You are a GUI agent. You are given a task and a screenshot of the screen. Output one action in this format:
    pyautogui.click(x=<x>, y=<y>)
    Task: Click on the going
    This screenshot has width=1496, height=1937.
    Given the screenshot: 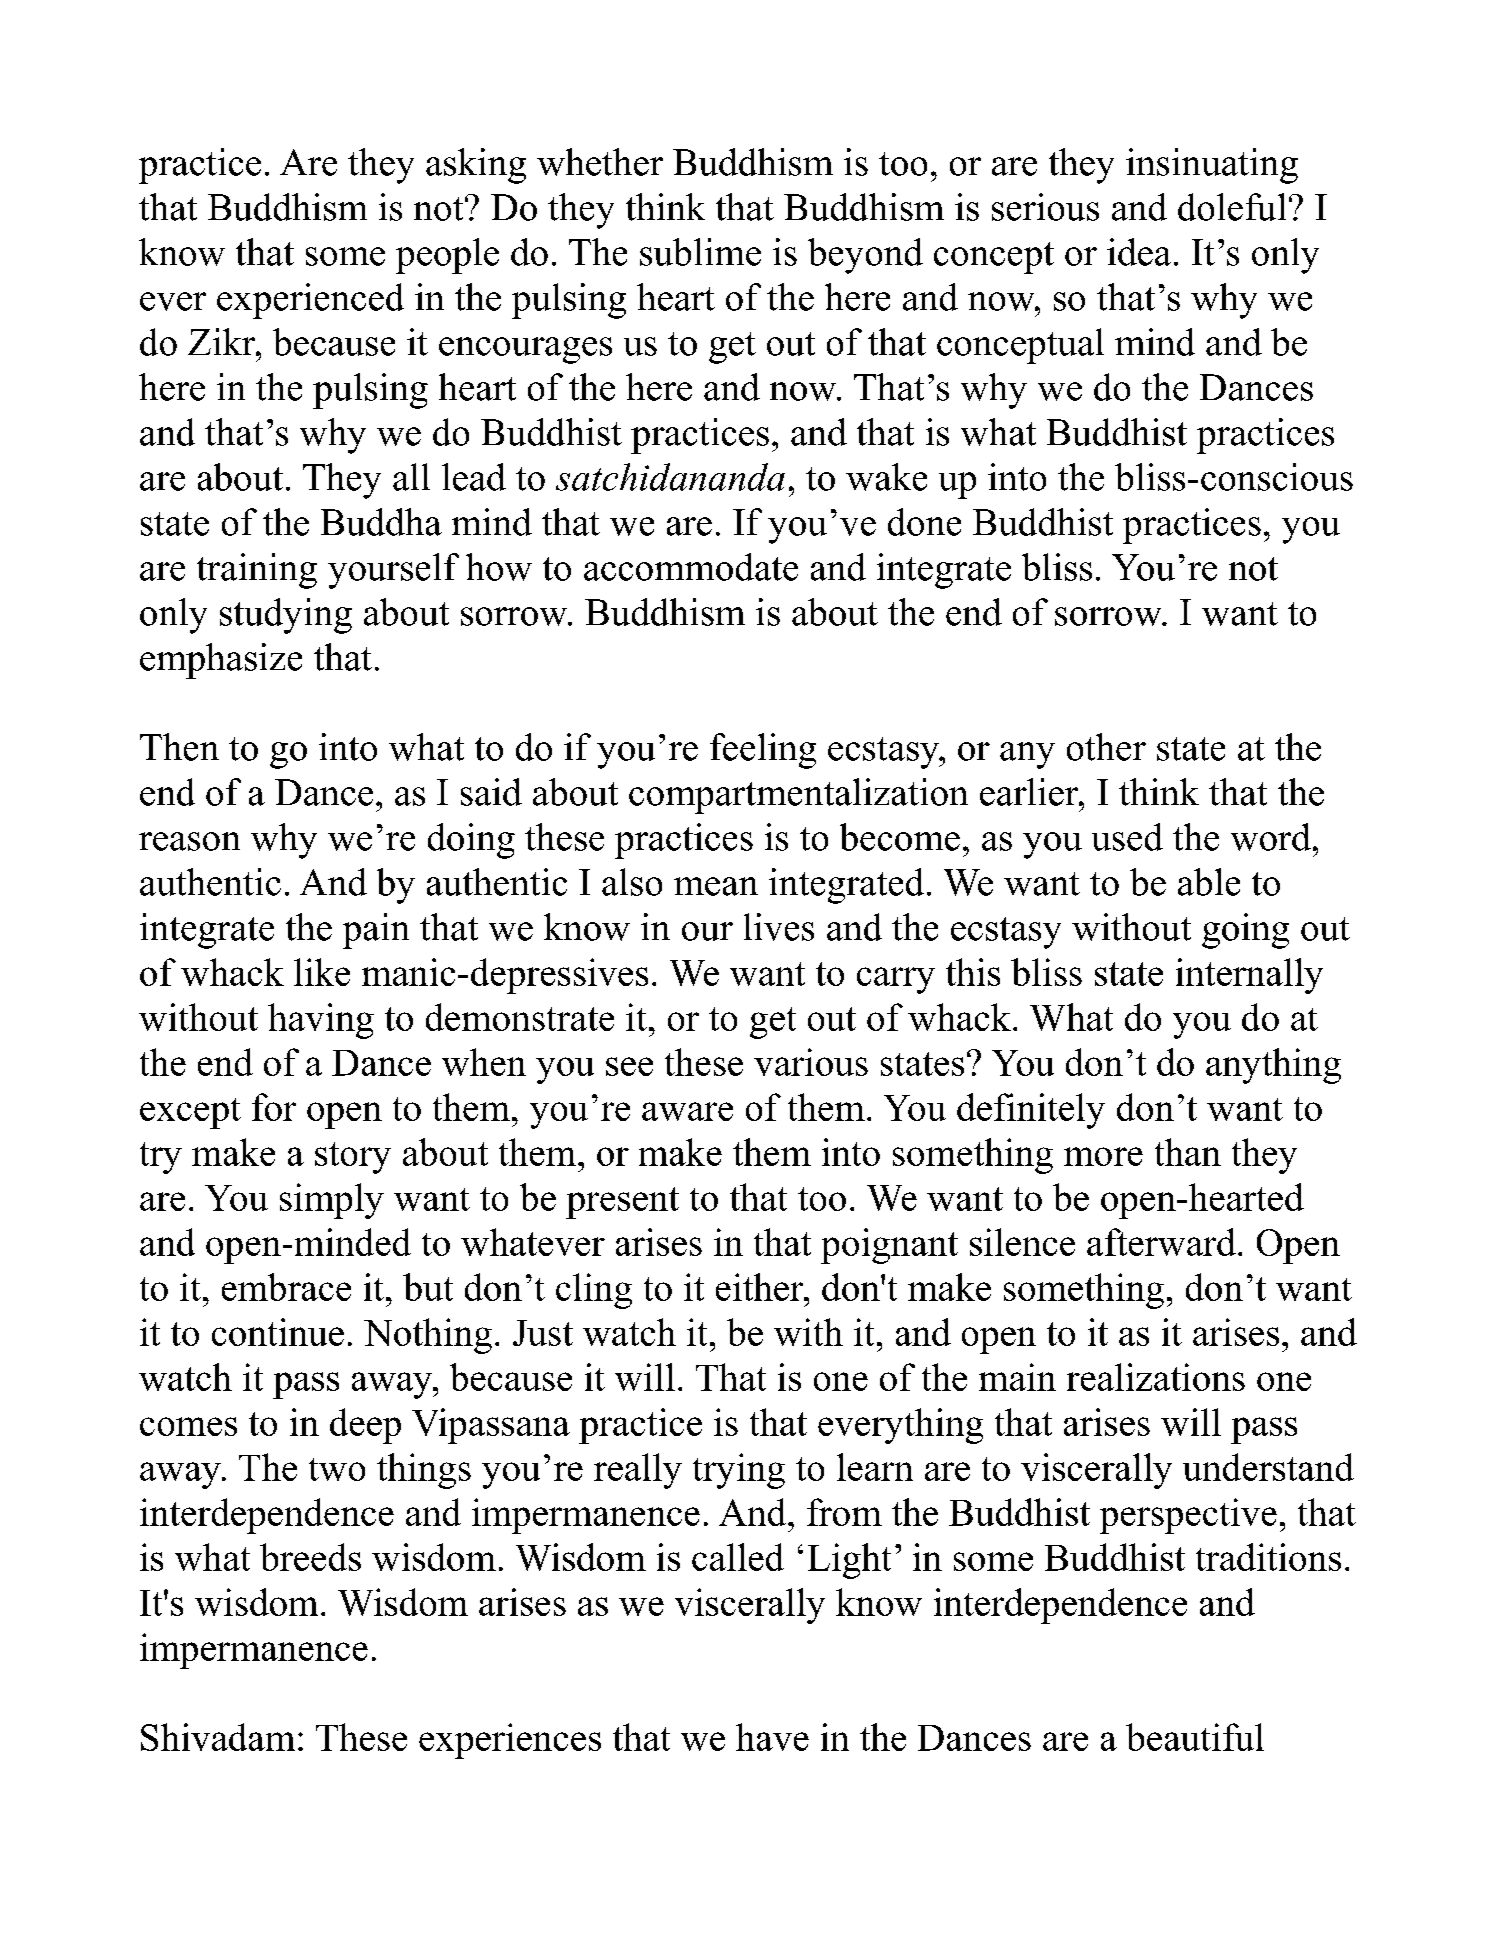 What is the action you would take?
    pyautogui.click(x=1245, y=931)
